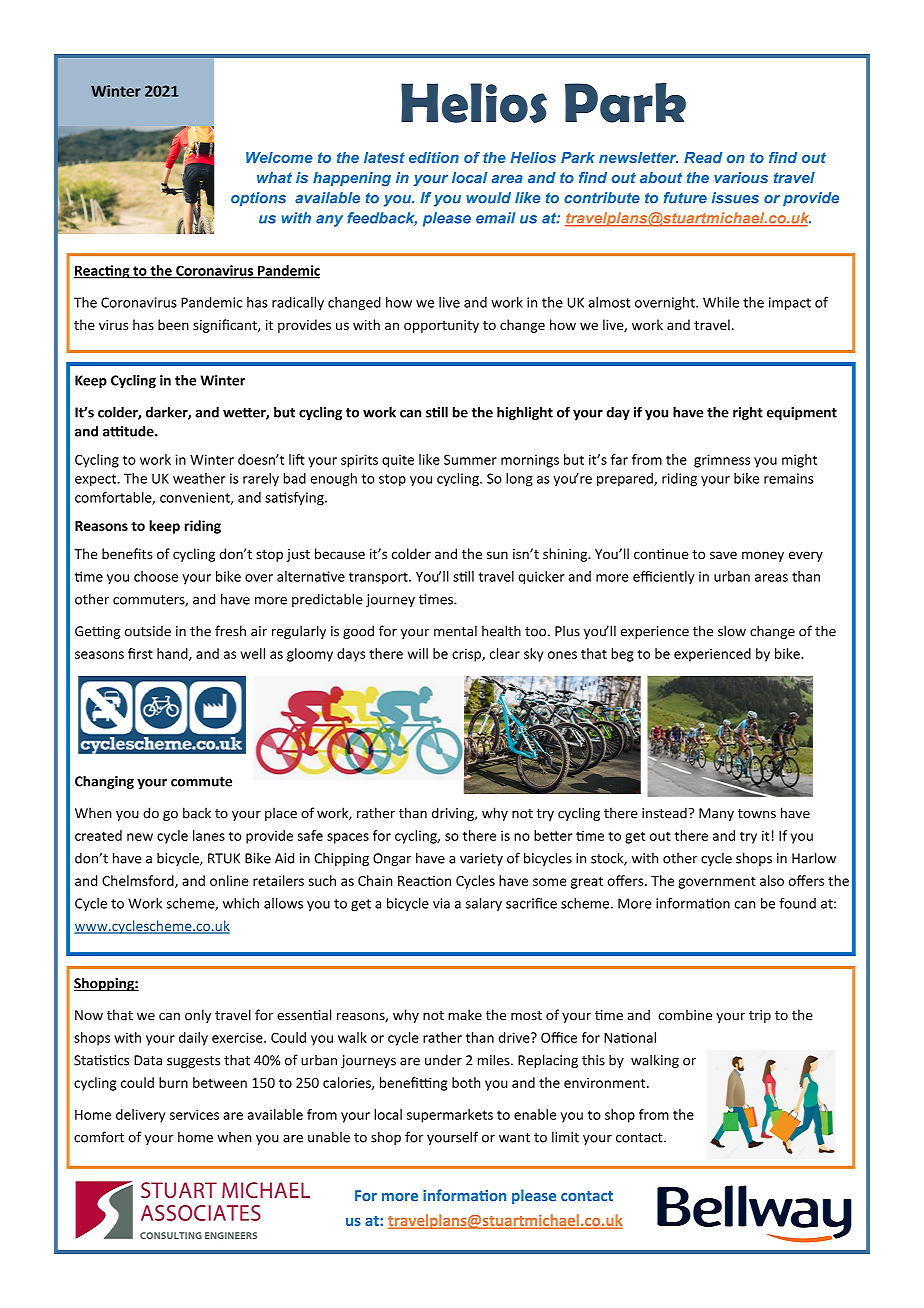 This document has width=924, height=1308. I want to click on weather, so click(199, 478).
